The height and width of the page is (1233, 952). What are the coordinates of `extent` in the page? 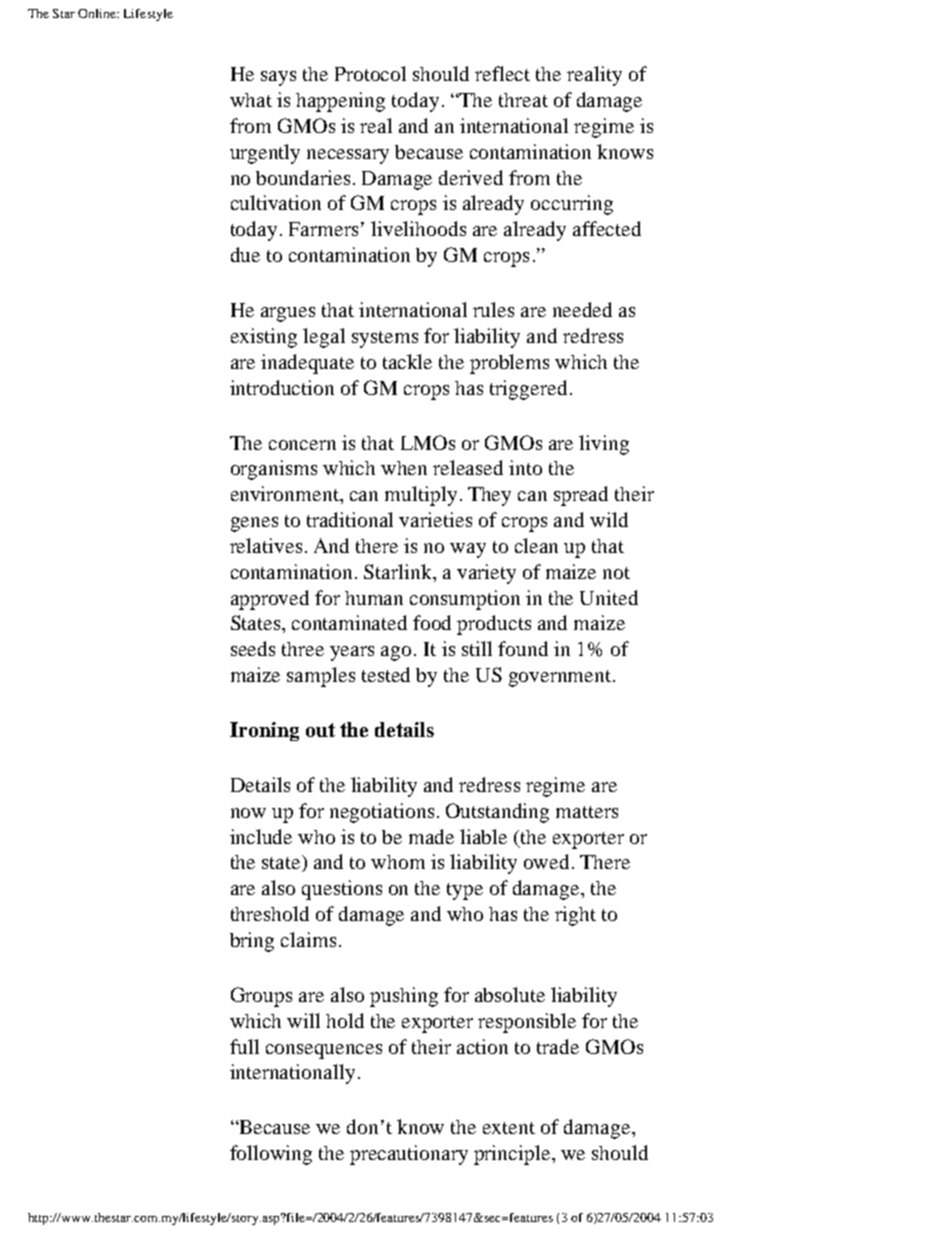 It's located at (509, 1128).
